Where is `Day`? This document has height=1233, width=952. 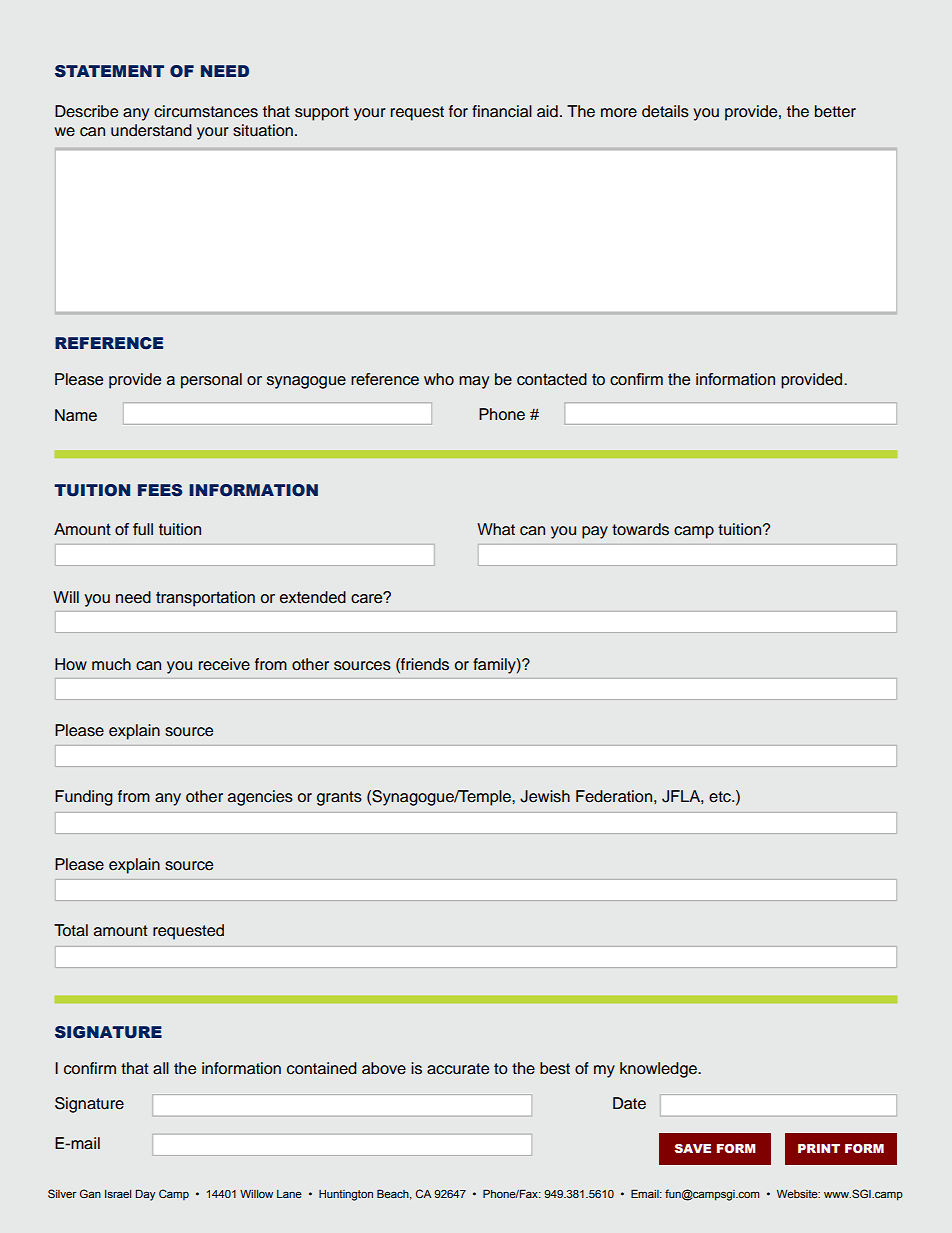
Day is located at coordinates (145, 1195).
